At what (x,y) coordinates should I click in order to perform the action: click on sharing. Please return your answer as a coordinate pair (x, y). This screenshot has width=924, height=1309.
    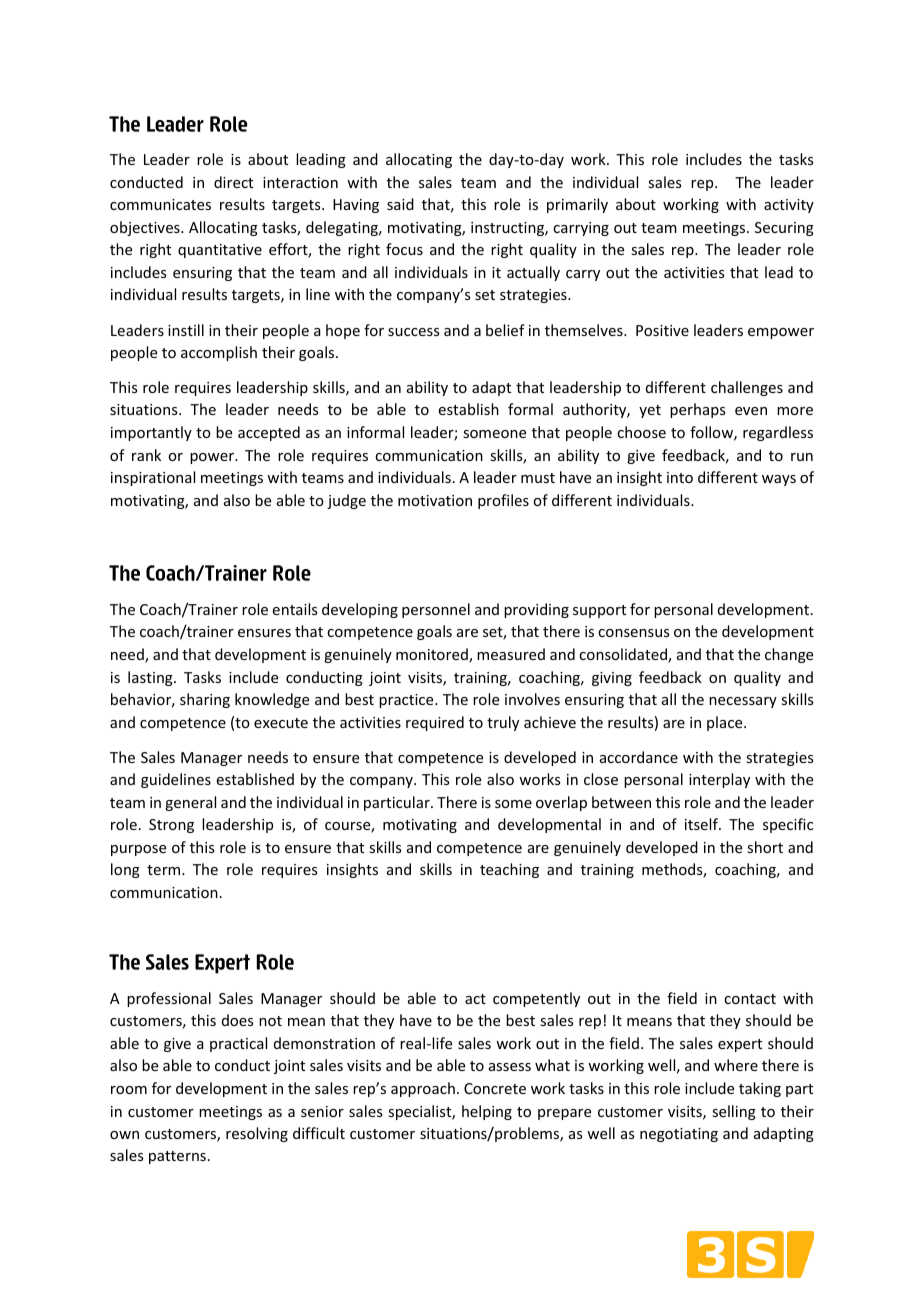
    Looking at the image, I should click on (205, 700).
